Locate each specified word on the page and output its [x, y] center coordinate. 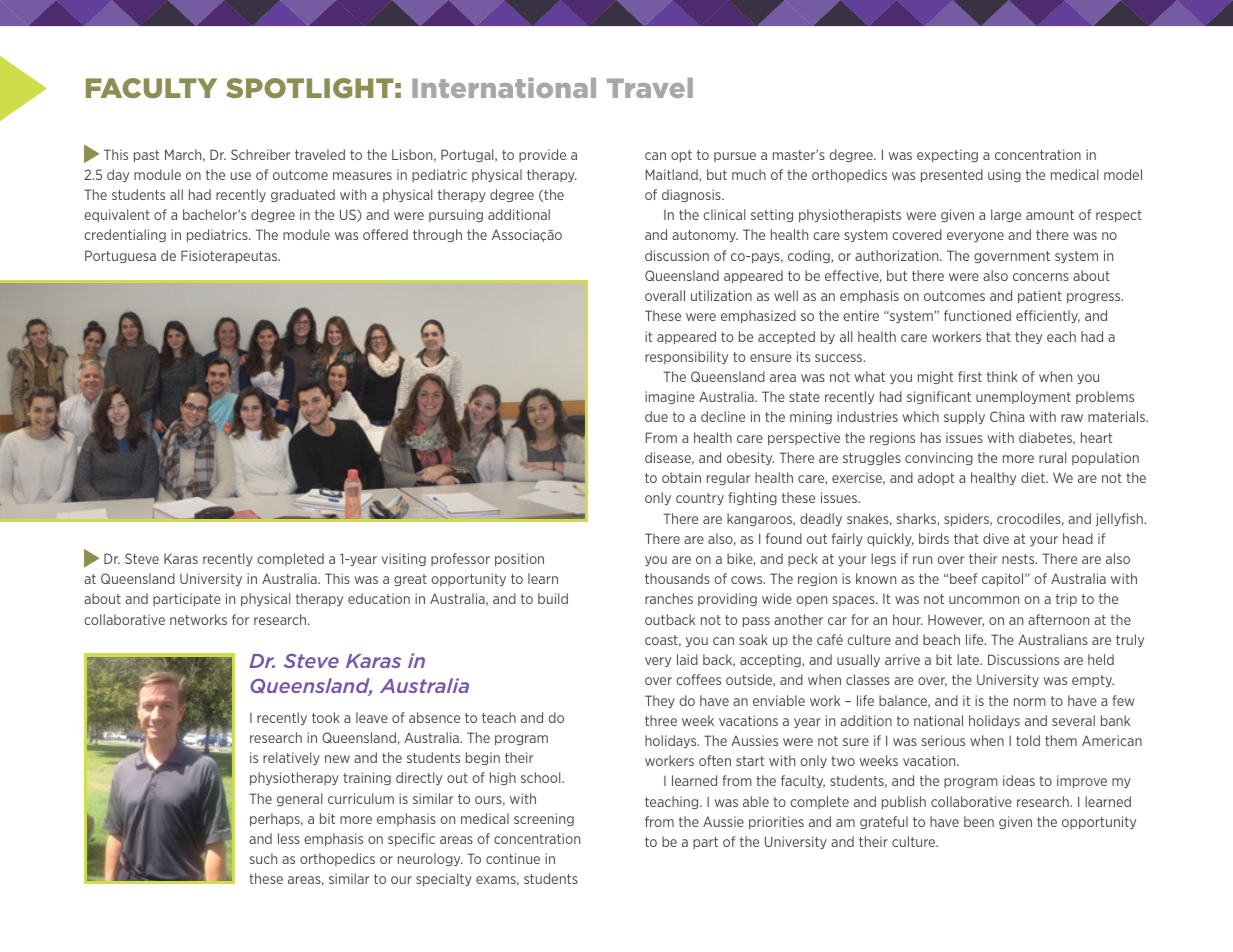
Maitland [673, 175]
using [1004, 175]
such [263, 858]
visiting [403, 559]
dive [996, 538]
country [700, 499]
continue [513, 858]
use [240, 176]
